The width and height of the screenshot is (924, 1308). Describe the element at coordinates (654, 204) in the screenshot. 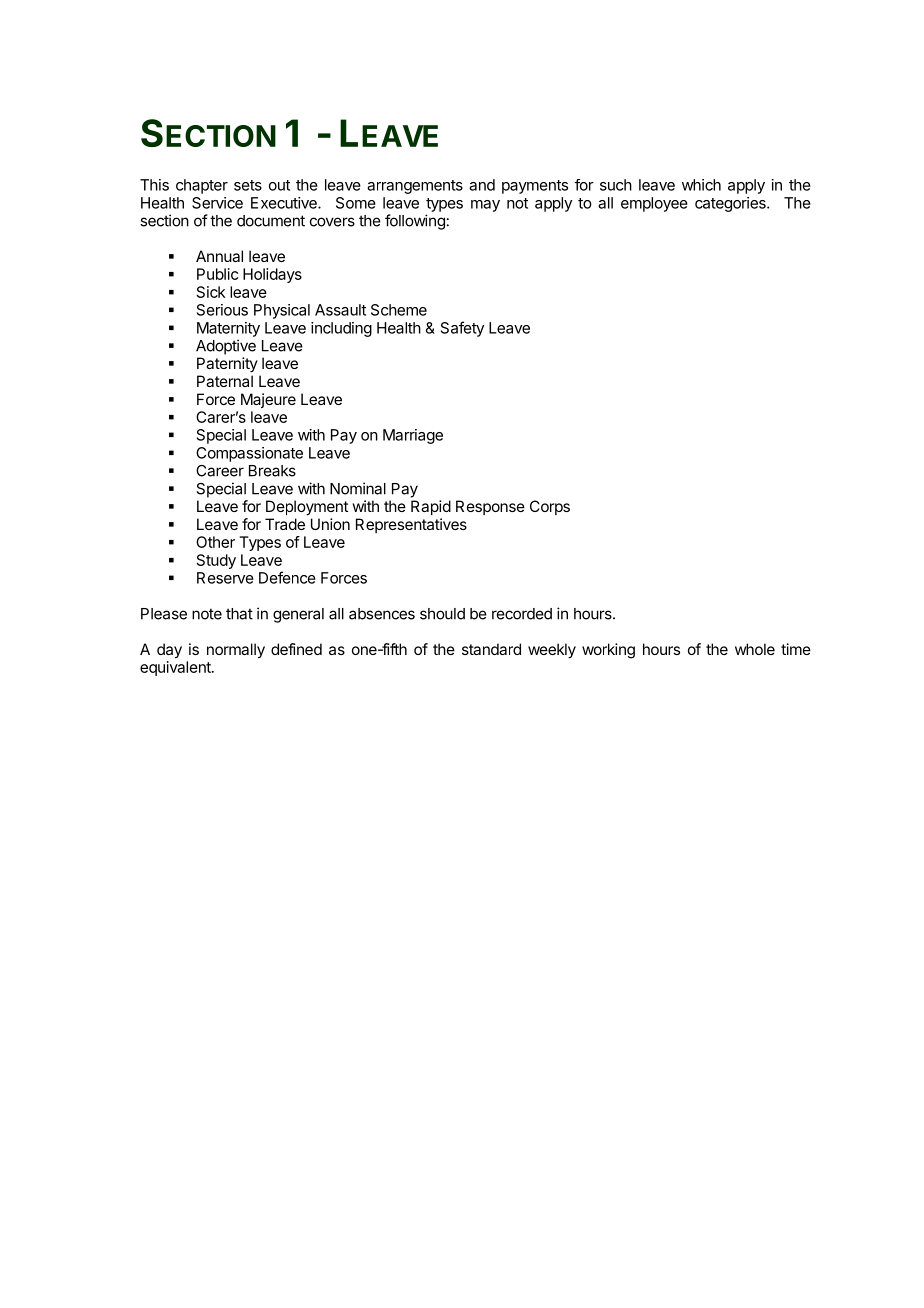

I see `employee` at that location.
